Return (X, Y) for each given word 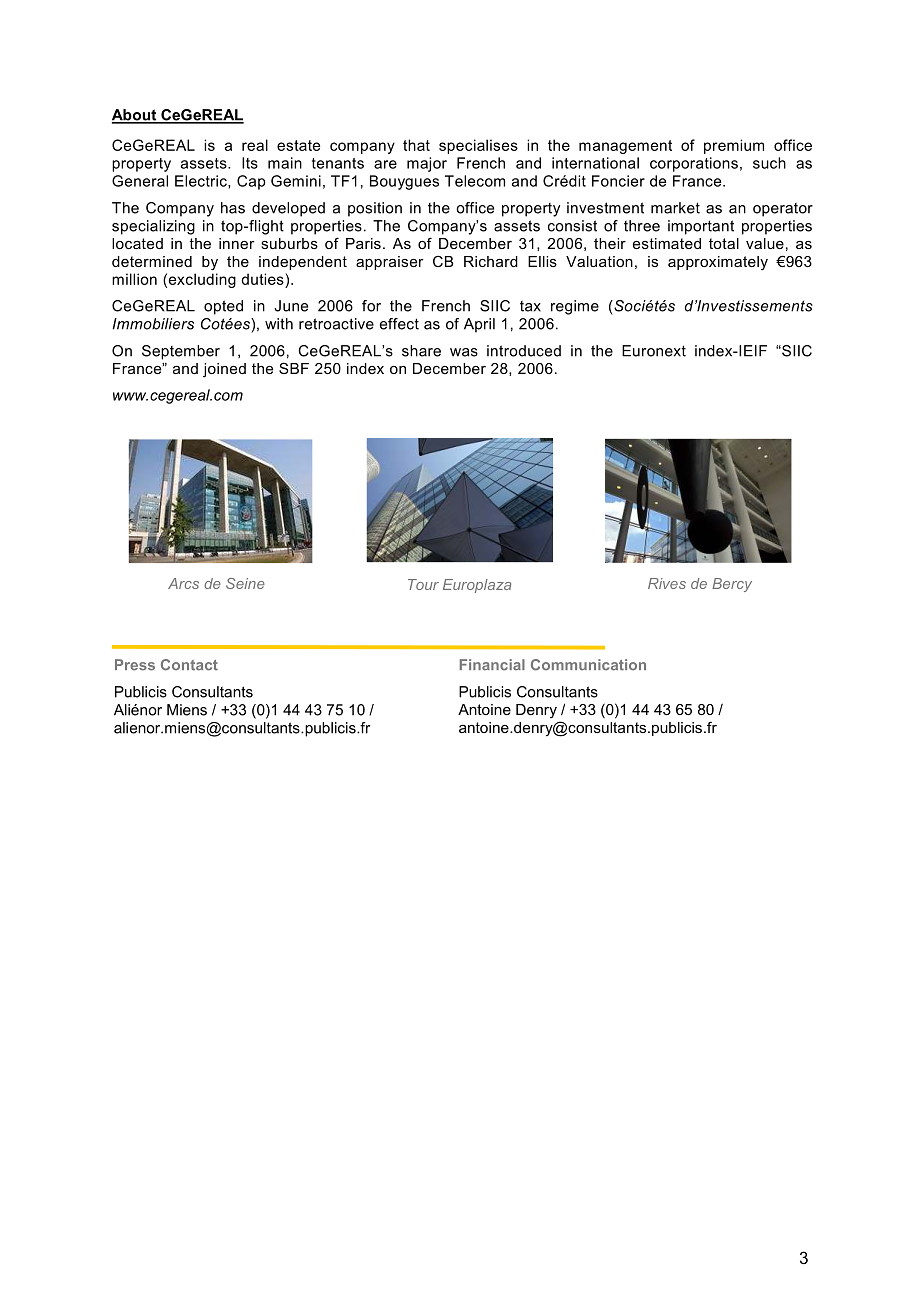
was (464, 352)
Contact (189, 665)
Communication (588, 665)
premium (734, 146)
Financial (492, 665)
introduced (524, 351)
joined (224, 370)
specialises (478, 146)
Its (250, 163)
